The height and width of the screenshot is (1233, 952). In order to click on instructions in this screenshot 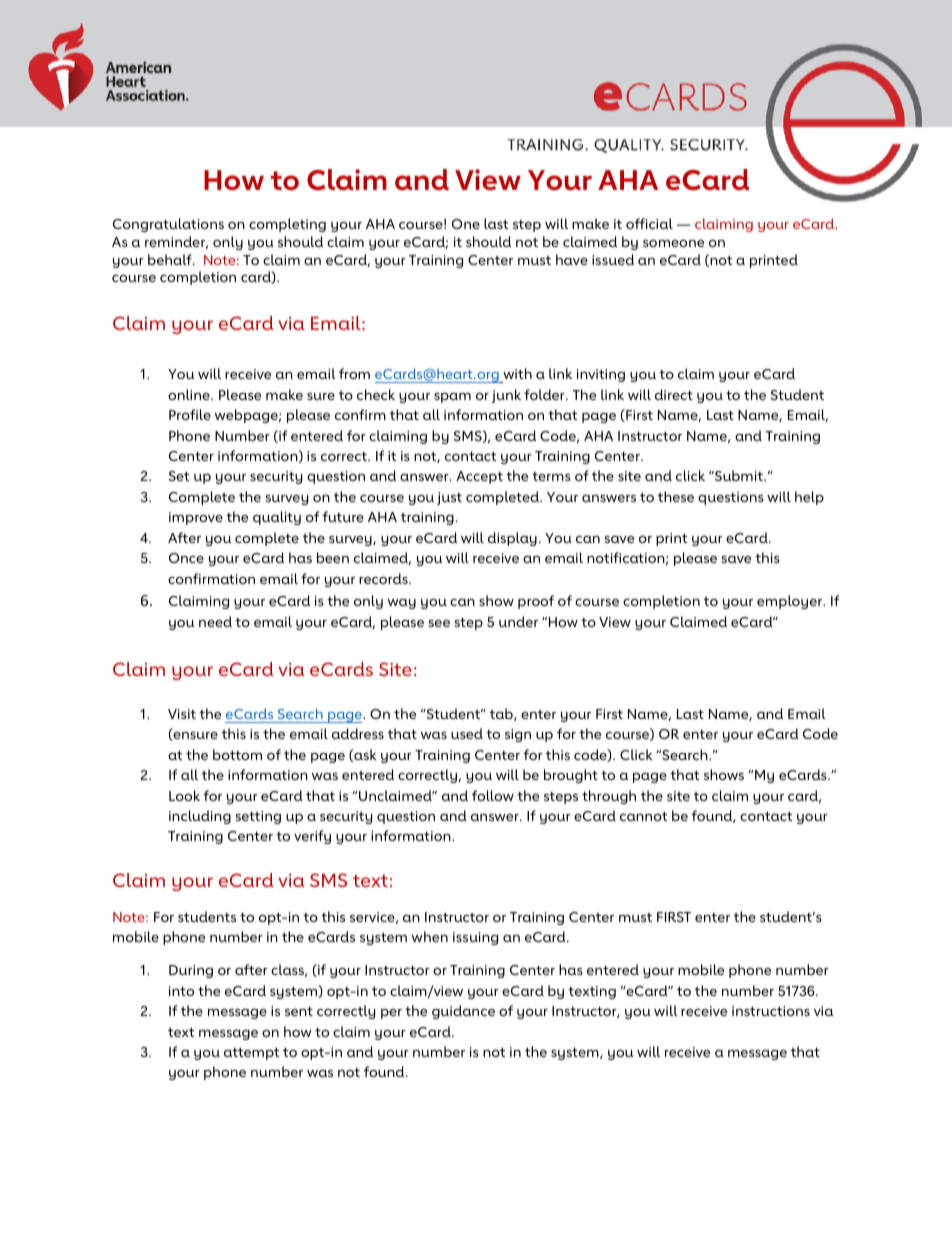, I will do `click(771, 1011)`.
